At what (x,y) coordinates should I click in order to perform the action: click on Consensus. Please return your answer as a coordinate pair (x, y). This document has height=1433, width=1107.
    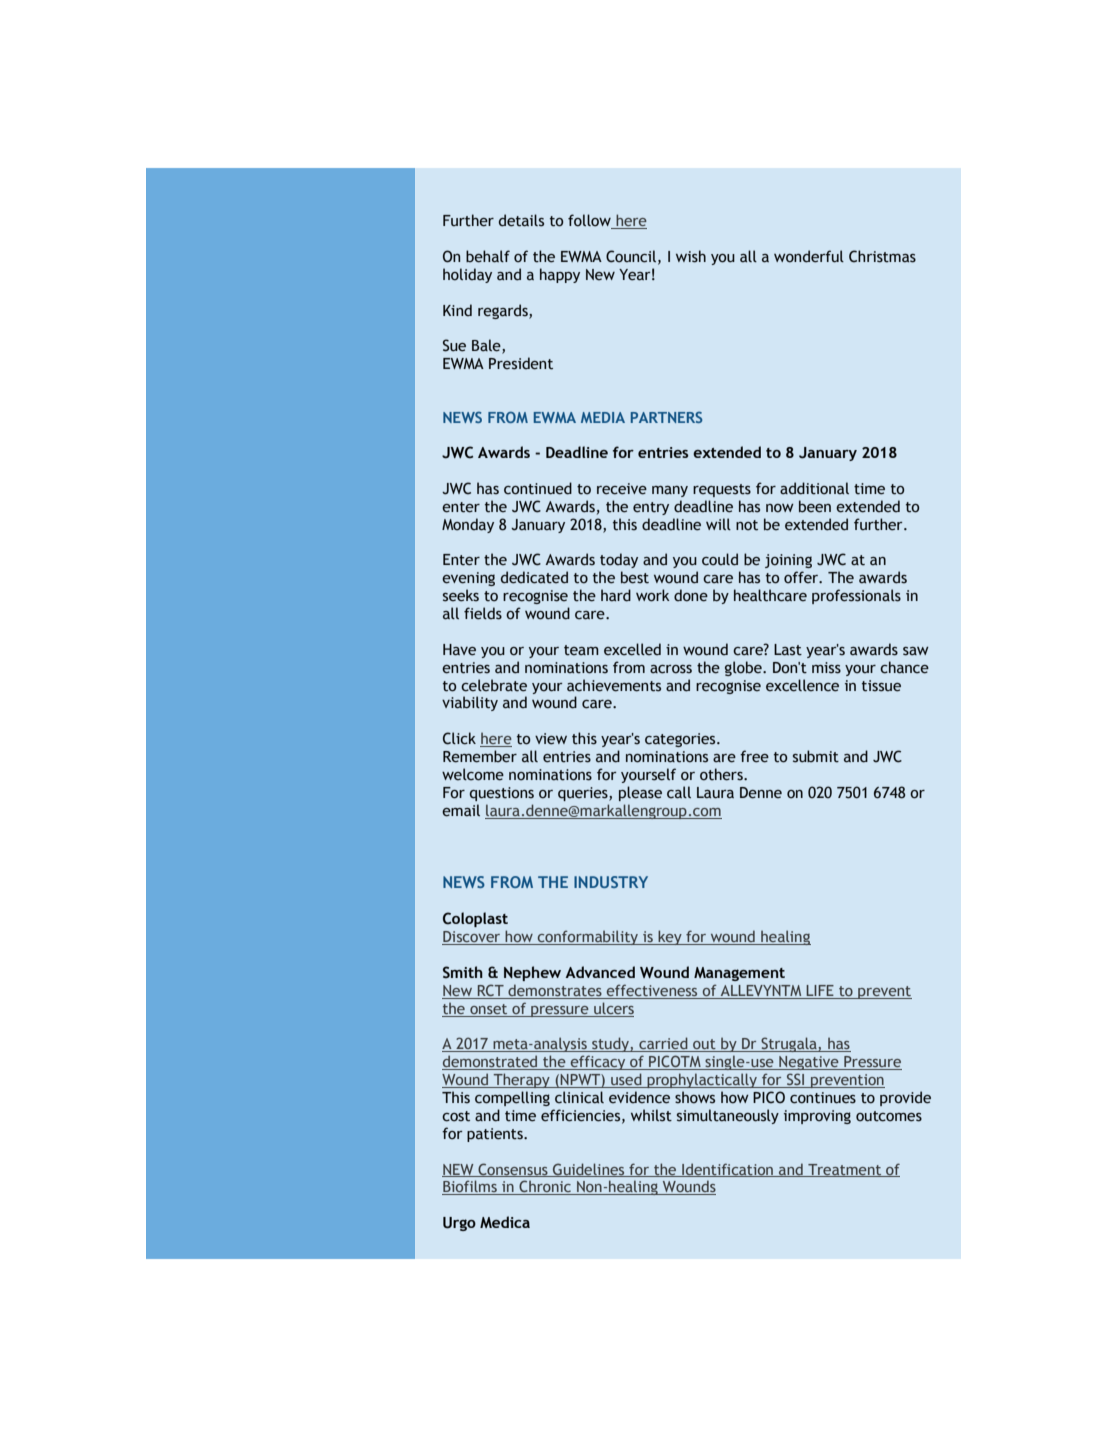
    Looking at the image, I should click on (513, 1170).
